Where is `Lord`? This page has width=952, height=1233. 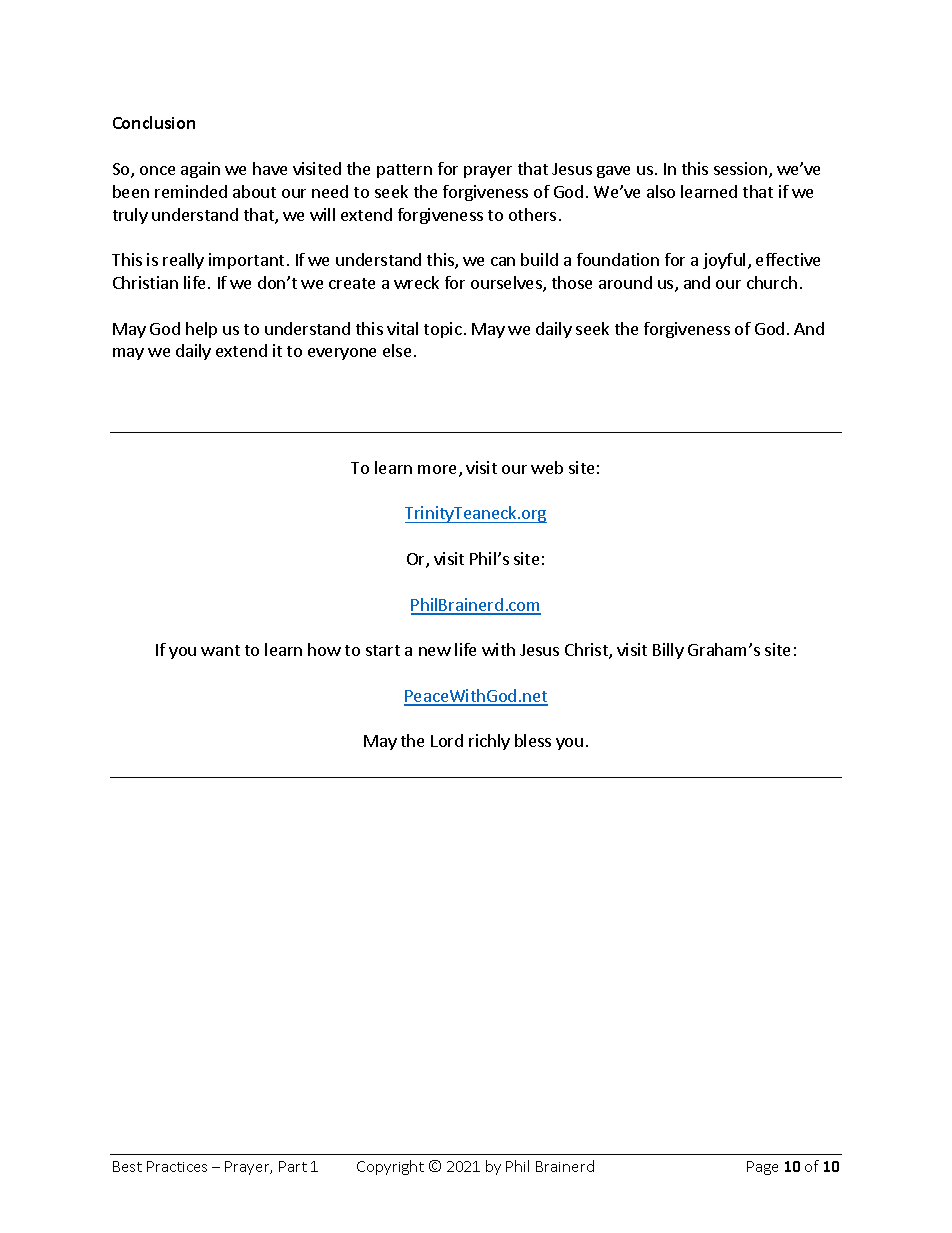
Lord is located at coordinates (447, 740).
